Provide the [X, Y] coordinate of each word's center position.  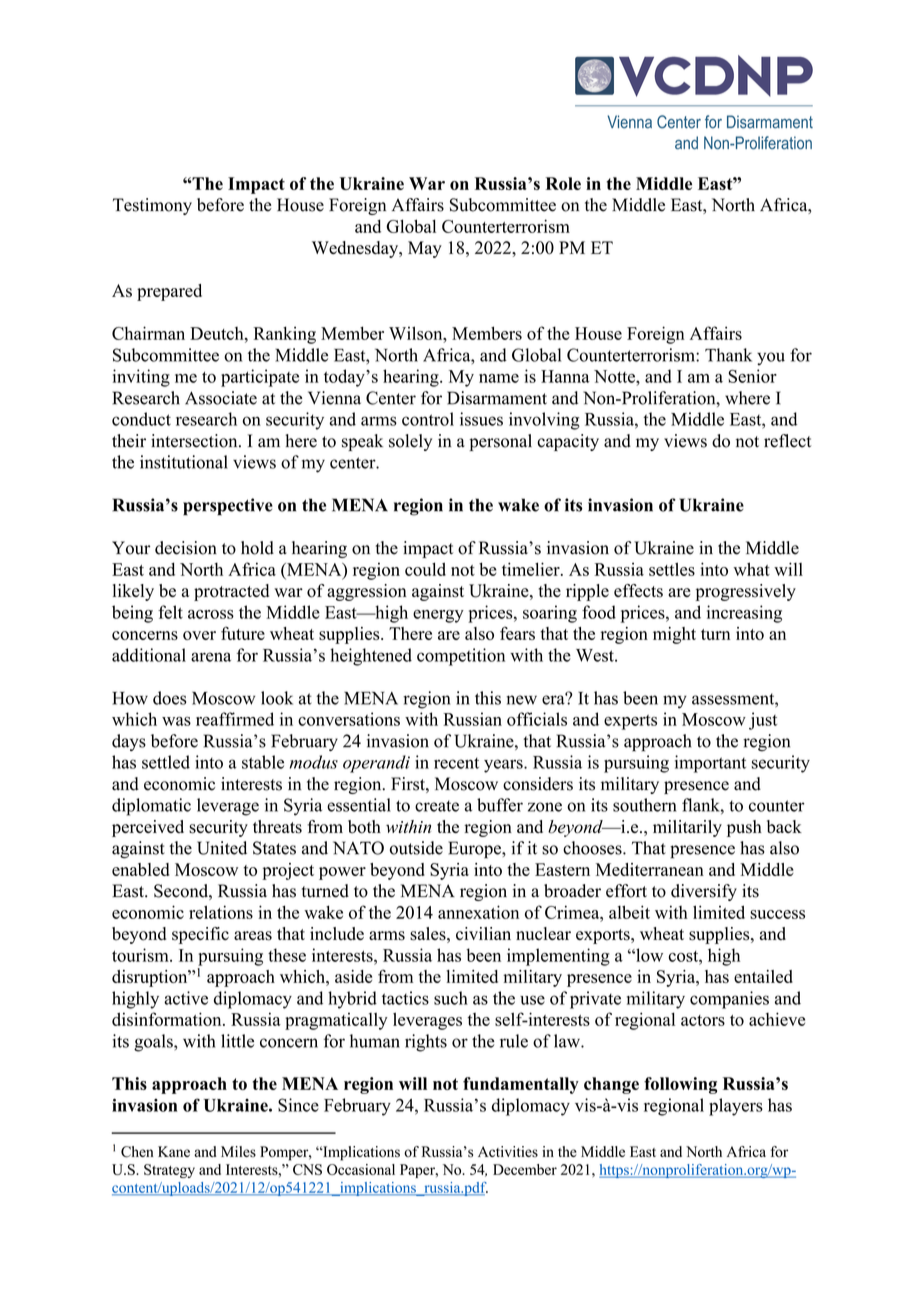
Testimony [152, 206]
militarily [687, 828]
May [425, 249]
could [425, 569]
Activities [508, 1151]
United [222, 848]
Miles [238, 1151]
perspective [228, 507]
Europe [475, 850]
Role [563, 183]
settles [672, 569]
